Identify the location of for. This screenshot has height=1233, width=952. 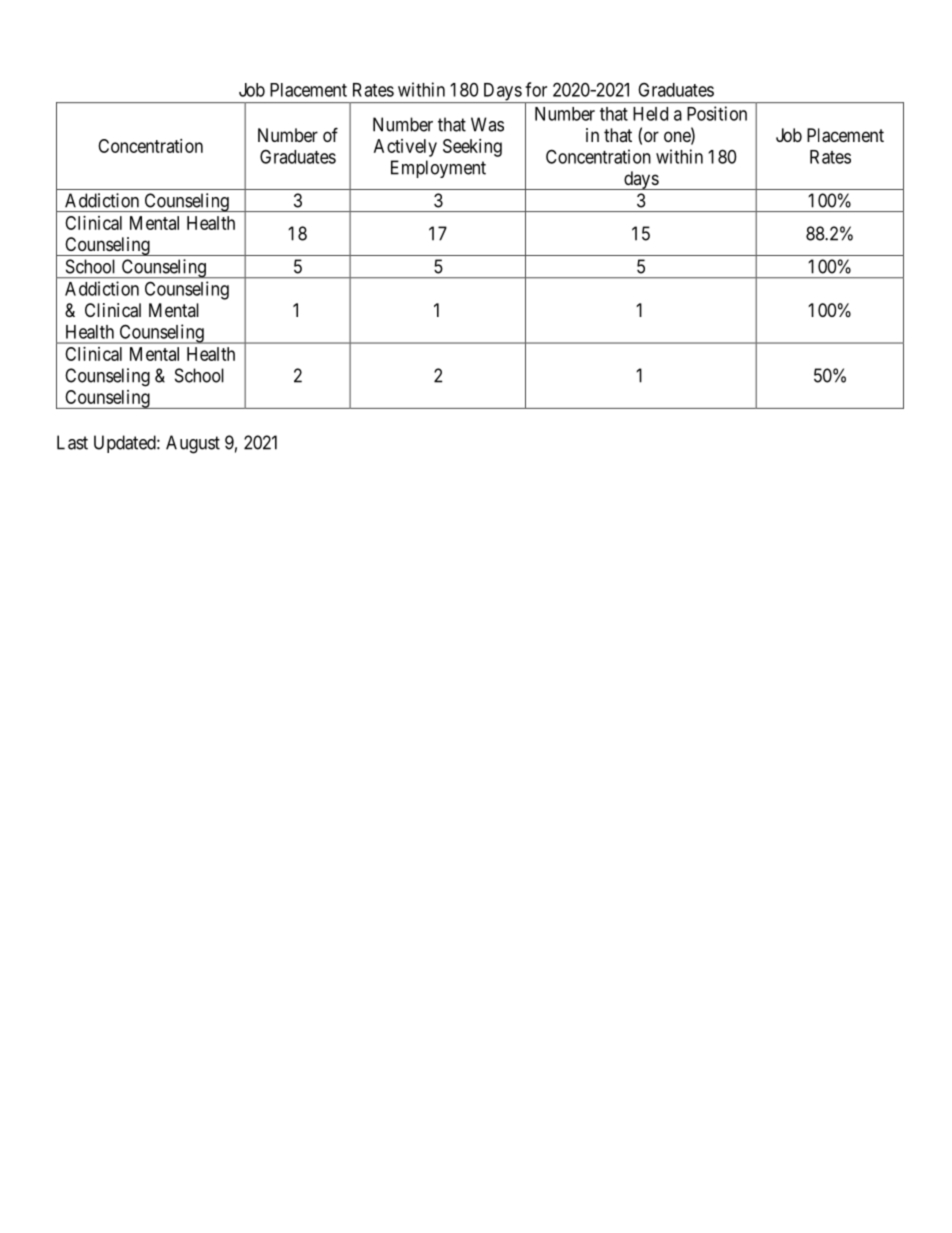
(536, 89).
